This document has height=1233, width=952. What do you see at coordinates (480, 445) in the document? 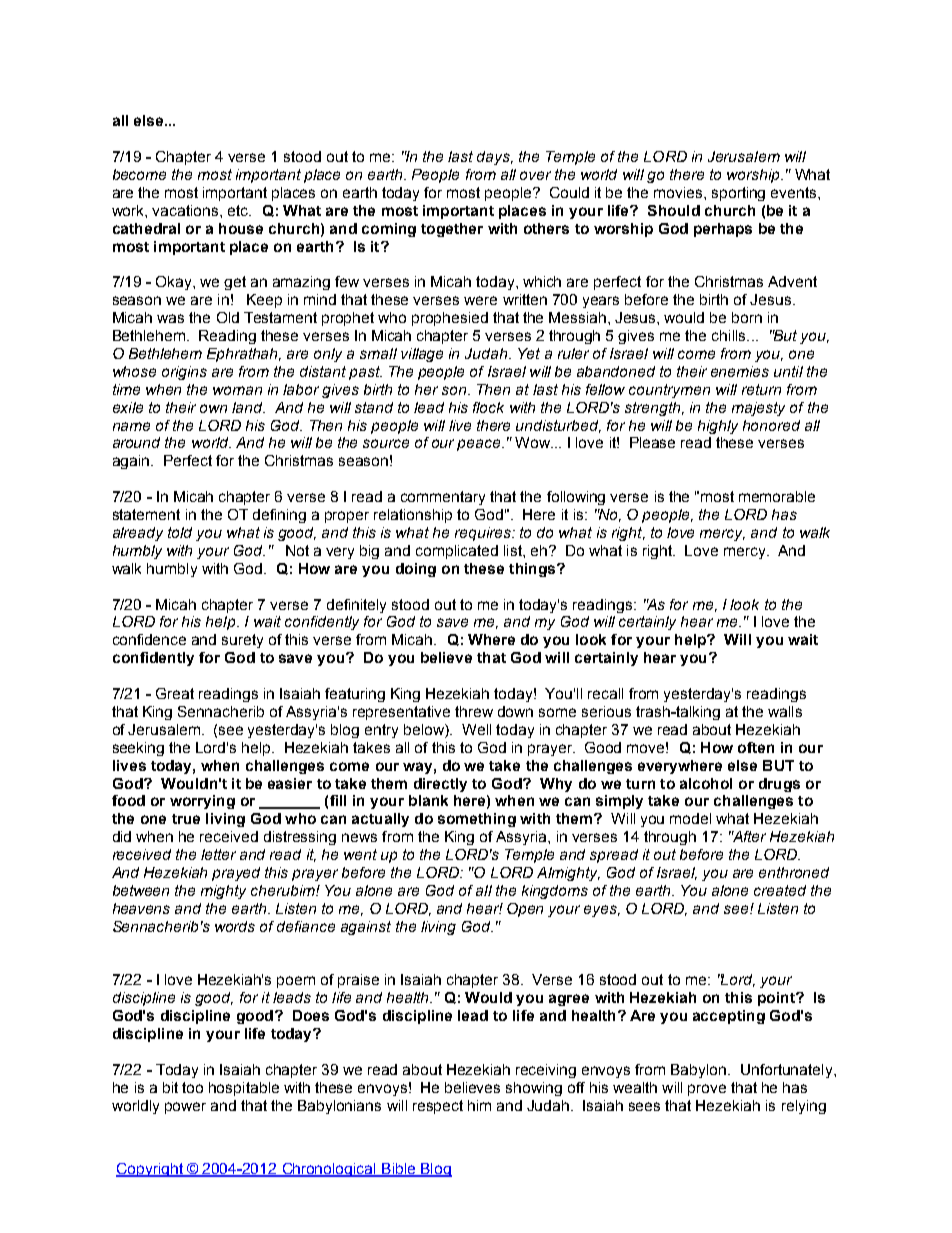
I see `peace` at bounding box center [480, 445].
